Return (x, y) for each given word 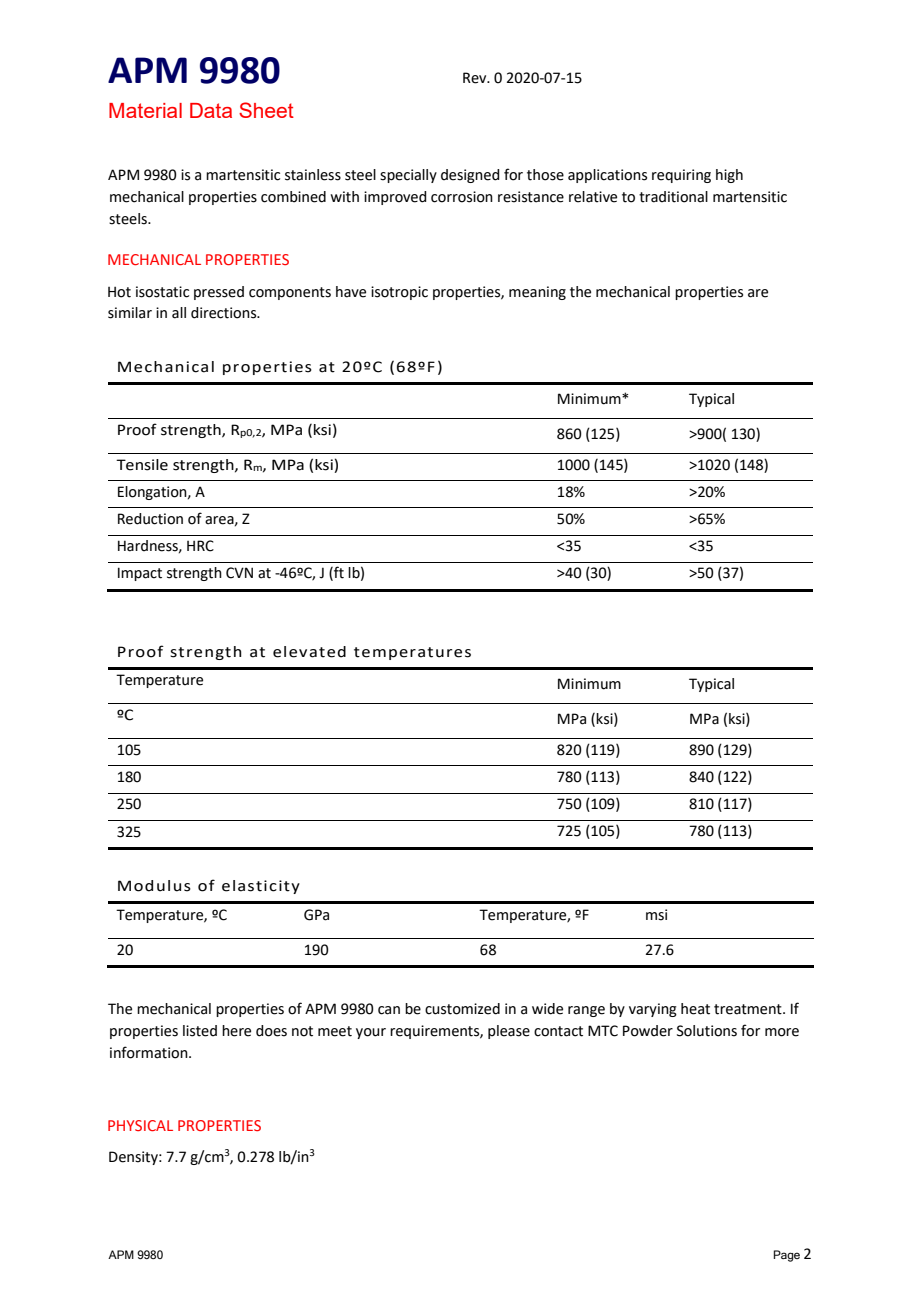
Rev (476, 78)
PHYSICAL (140, 1125)
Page (787, 1256)
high (729, 176)
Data (211, 110)
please (509, 1032)
